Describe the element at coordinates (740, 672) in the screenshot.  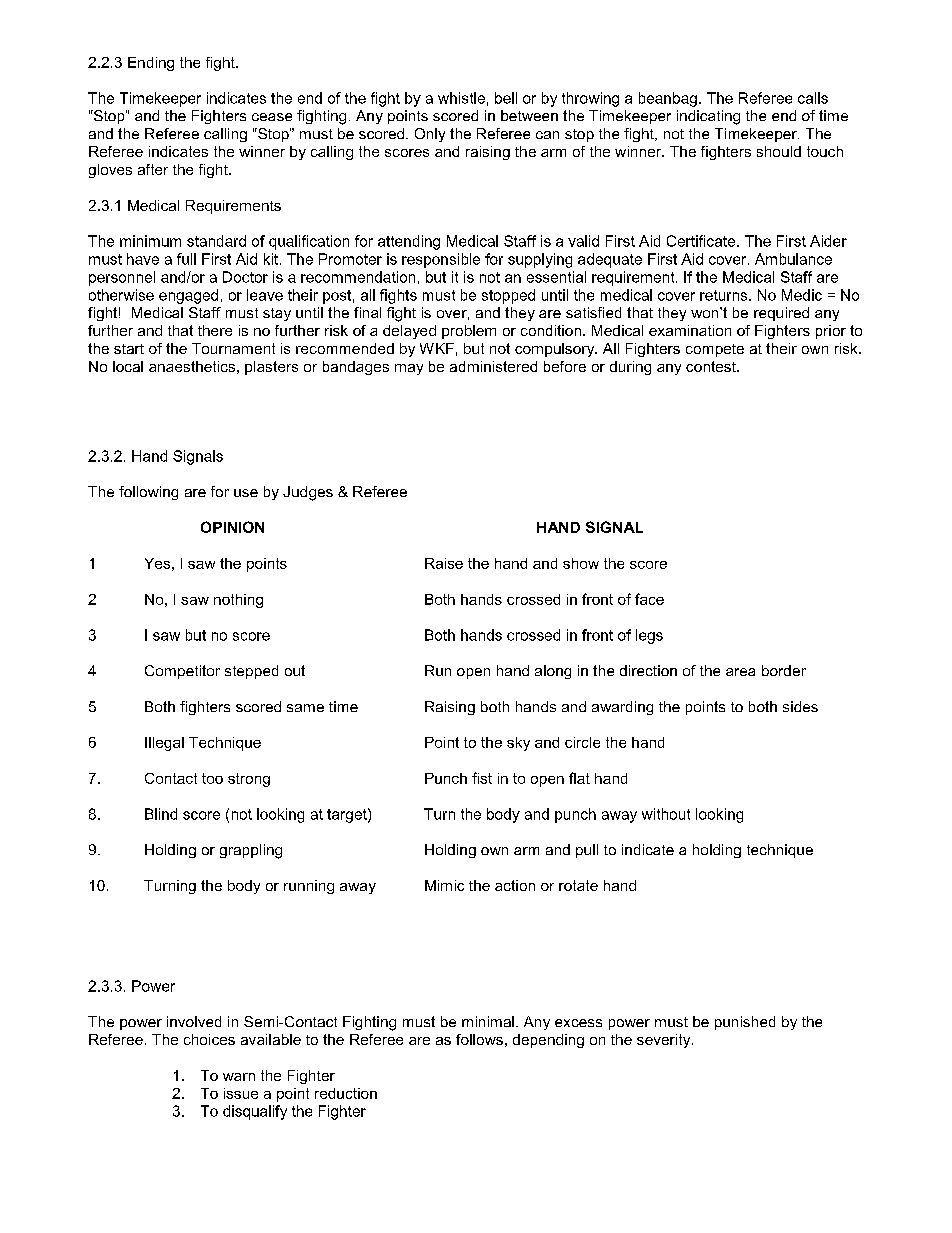
I see `area` at that location.
